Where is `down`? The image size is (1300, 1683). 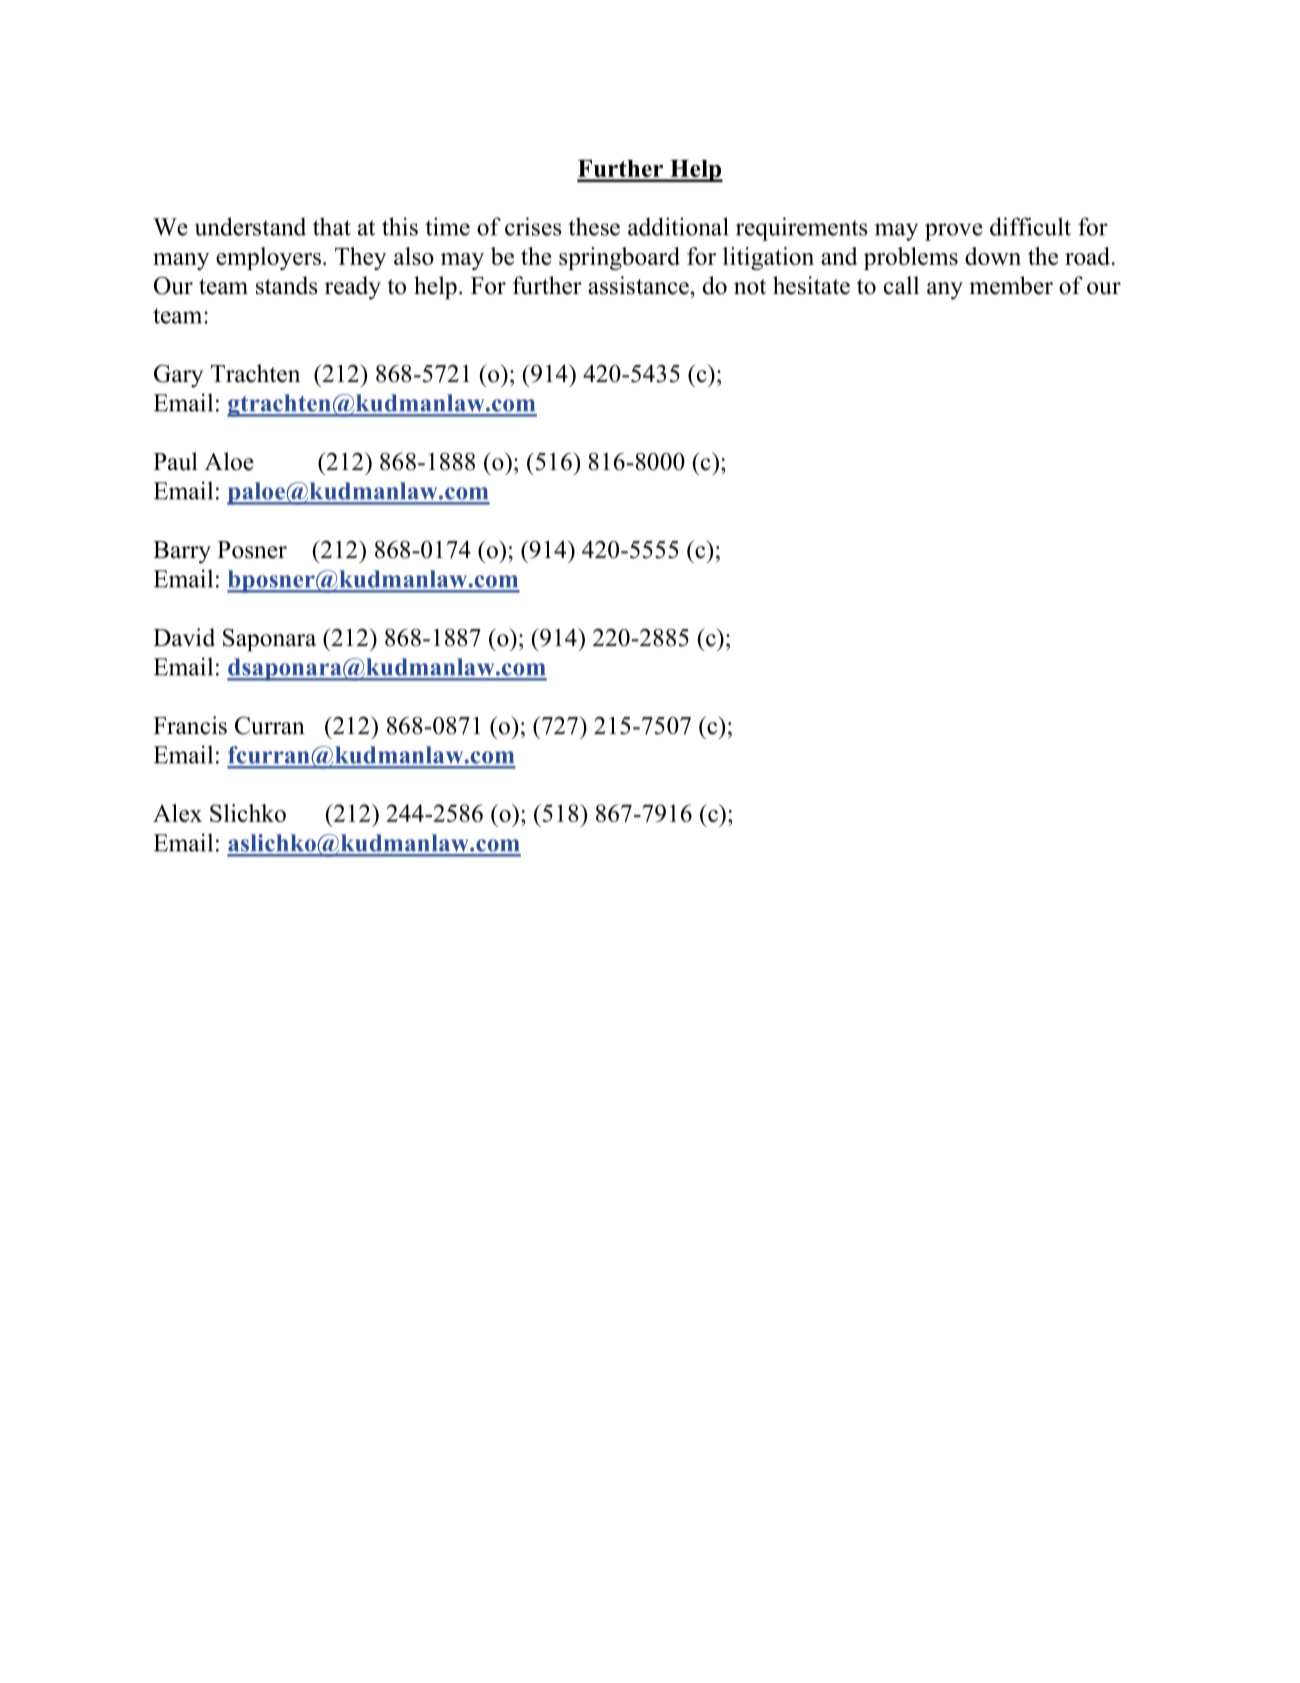
down is located at coordinates (993, 256).
